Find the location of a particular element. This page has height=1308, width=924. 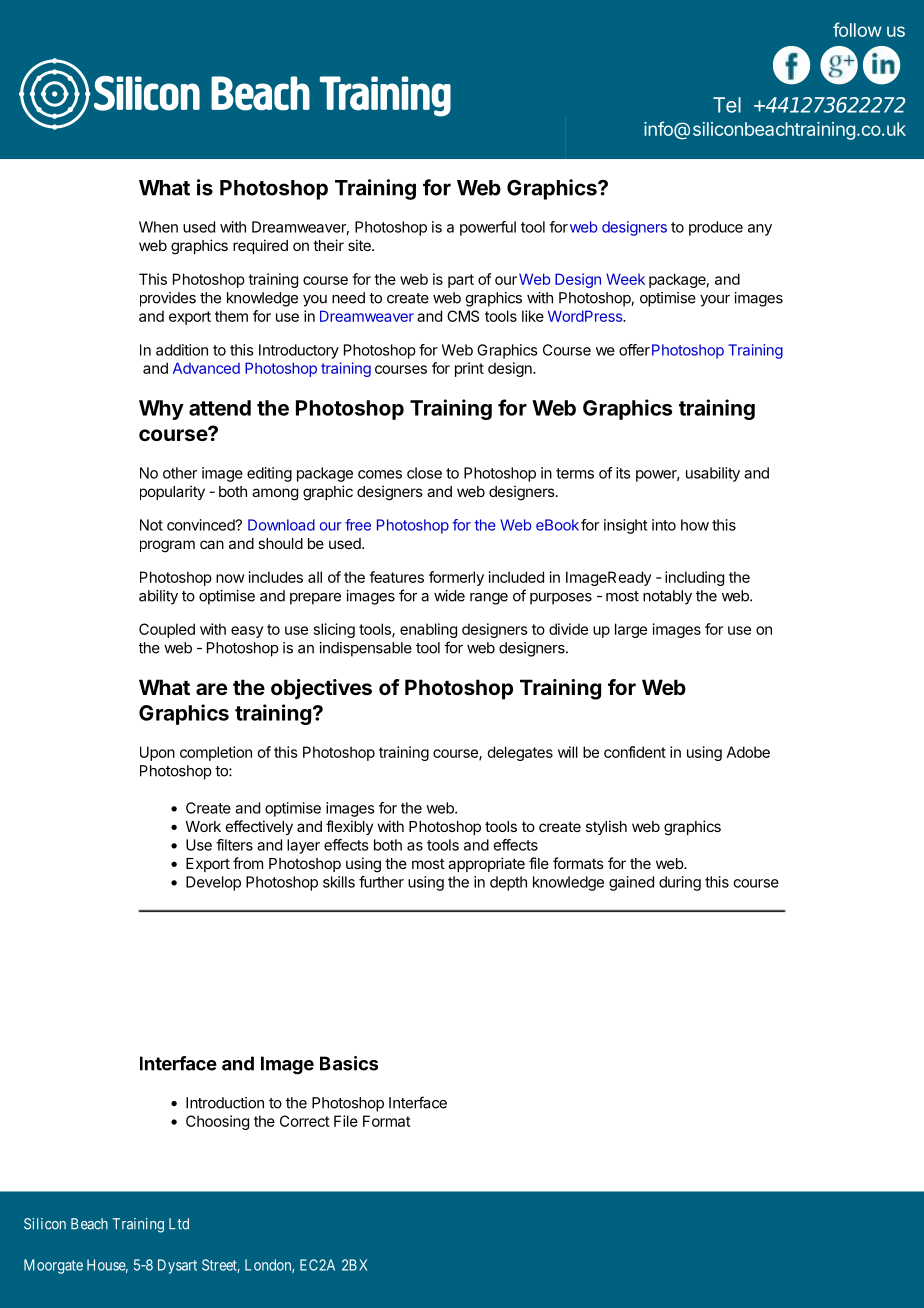

including is located at coordinates (694, 578).
